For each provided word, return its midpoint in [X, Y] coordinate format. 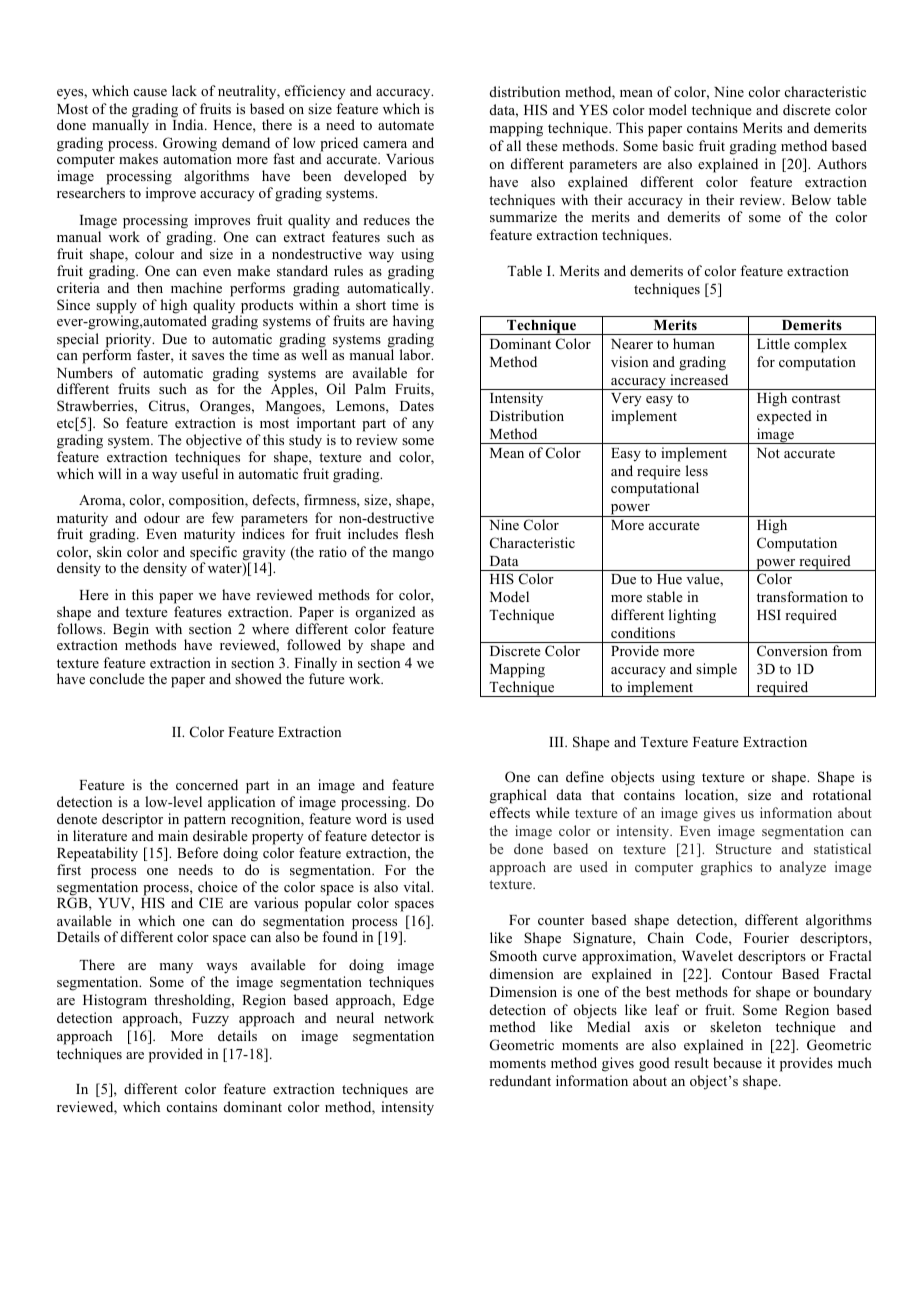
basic [678, 145]
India [189, 124]
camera [385, 144]
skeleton [735, 1026]
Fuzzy [210, 1019]
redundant [520, 1080]
